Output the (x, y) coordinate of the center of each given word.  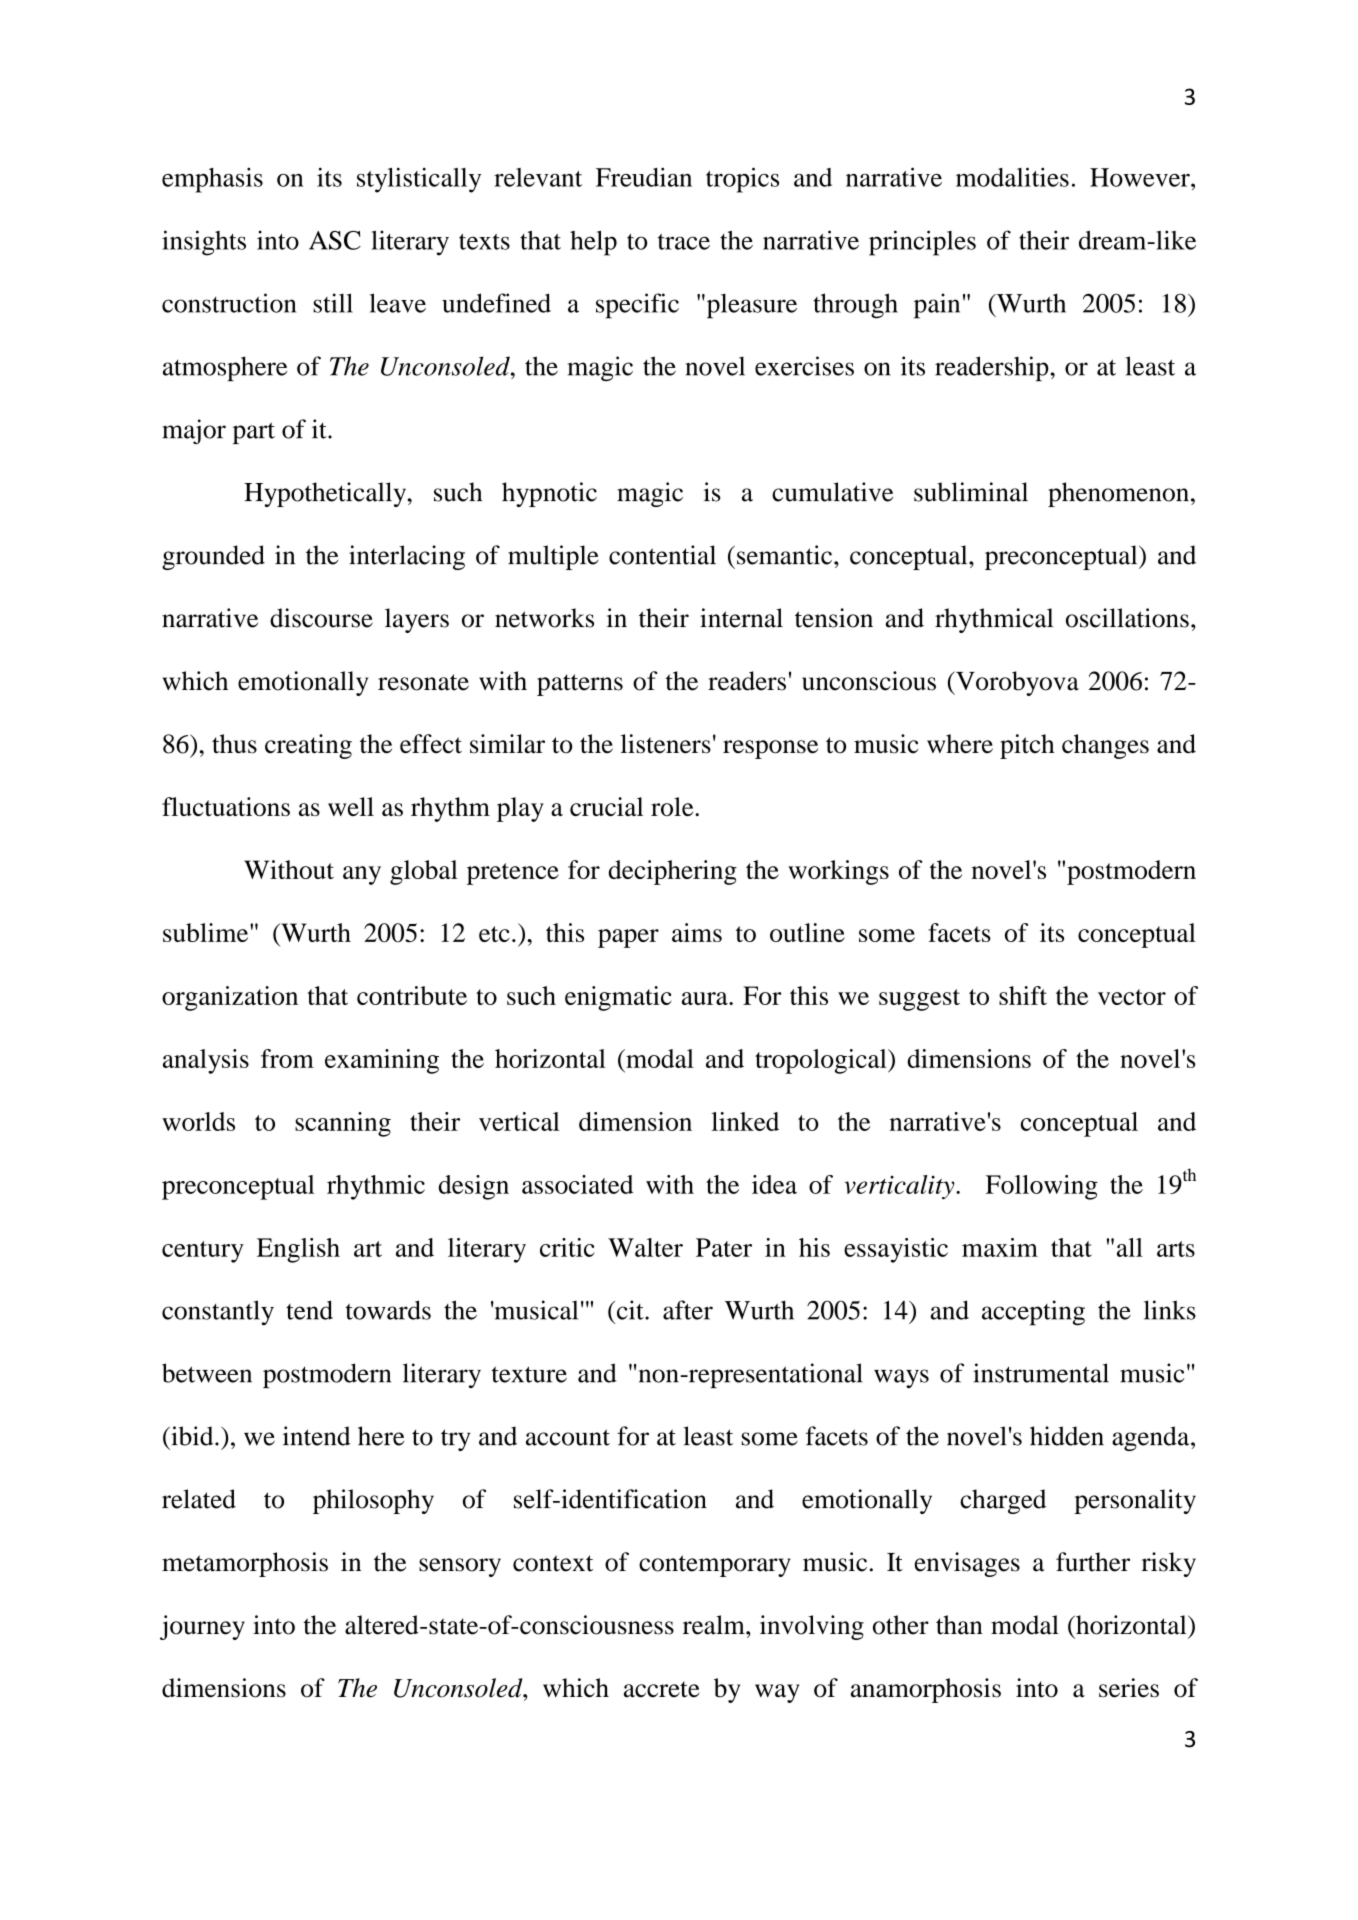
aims (697, 932)
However (1141, 177)
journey (202, 1627)
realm (715, 1625)
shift (1023, 995)
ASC (335, 240)
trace (684, 242)
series (1129, 1688)
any (362, 875)
